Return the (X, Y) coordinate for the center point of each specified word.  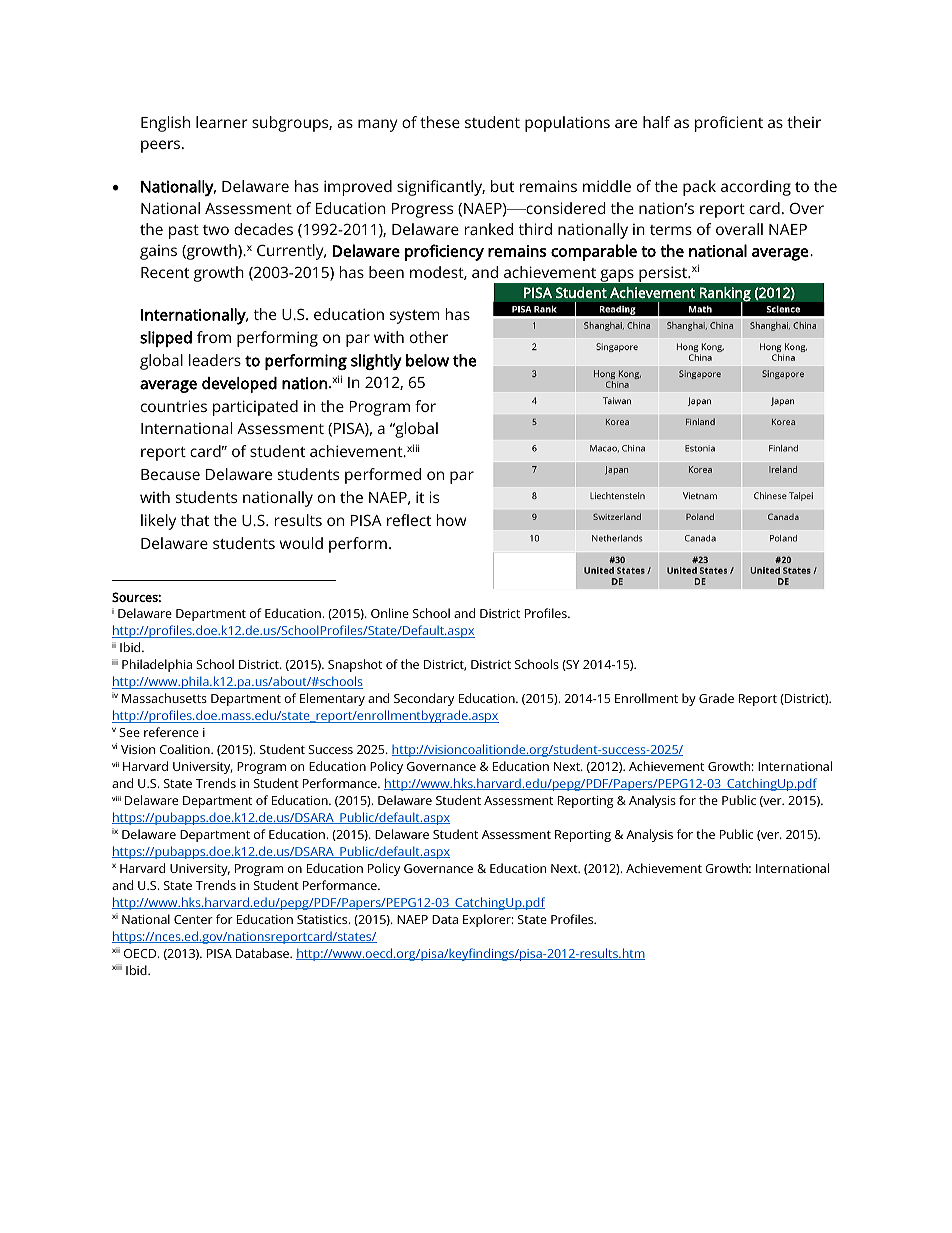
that (195, 520)
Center (193, 919)
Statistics (323, 919)
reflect (409, 520)
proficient (729, 124)
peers (162, 146)
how (451, 520)
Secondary (424, 699)
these (440, 122)
